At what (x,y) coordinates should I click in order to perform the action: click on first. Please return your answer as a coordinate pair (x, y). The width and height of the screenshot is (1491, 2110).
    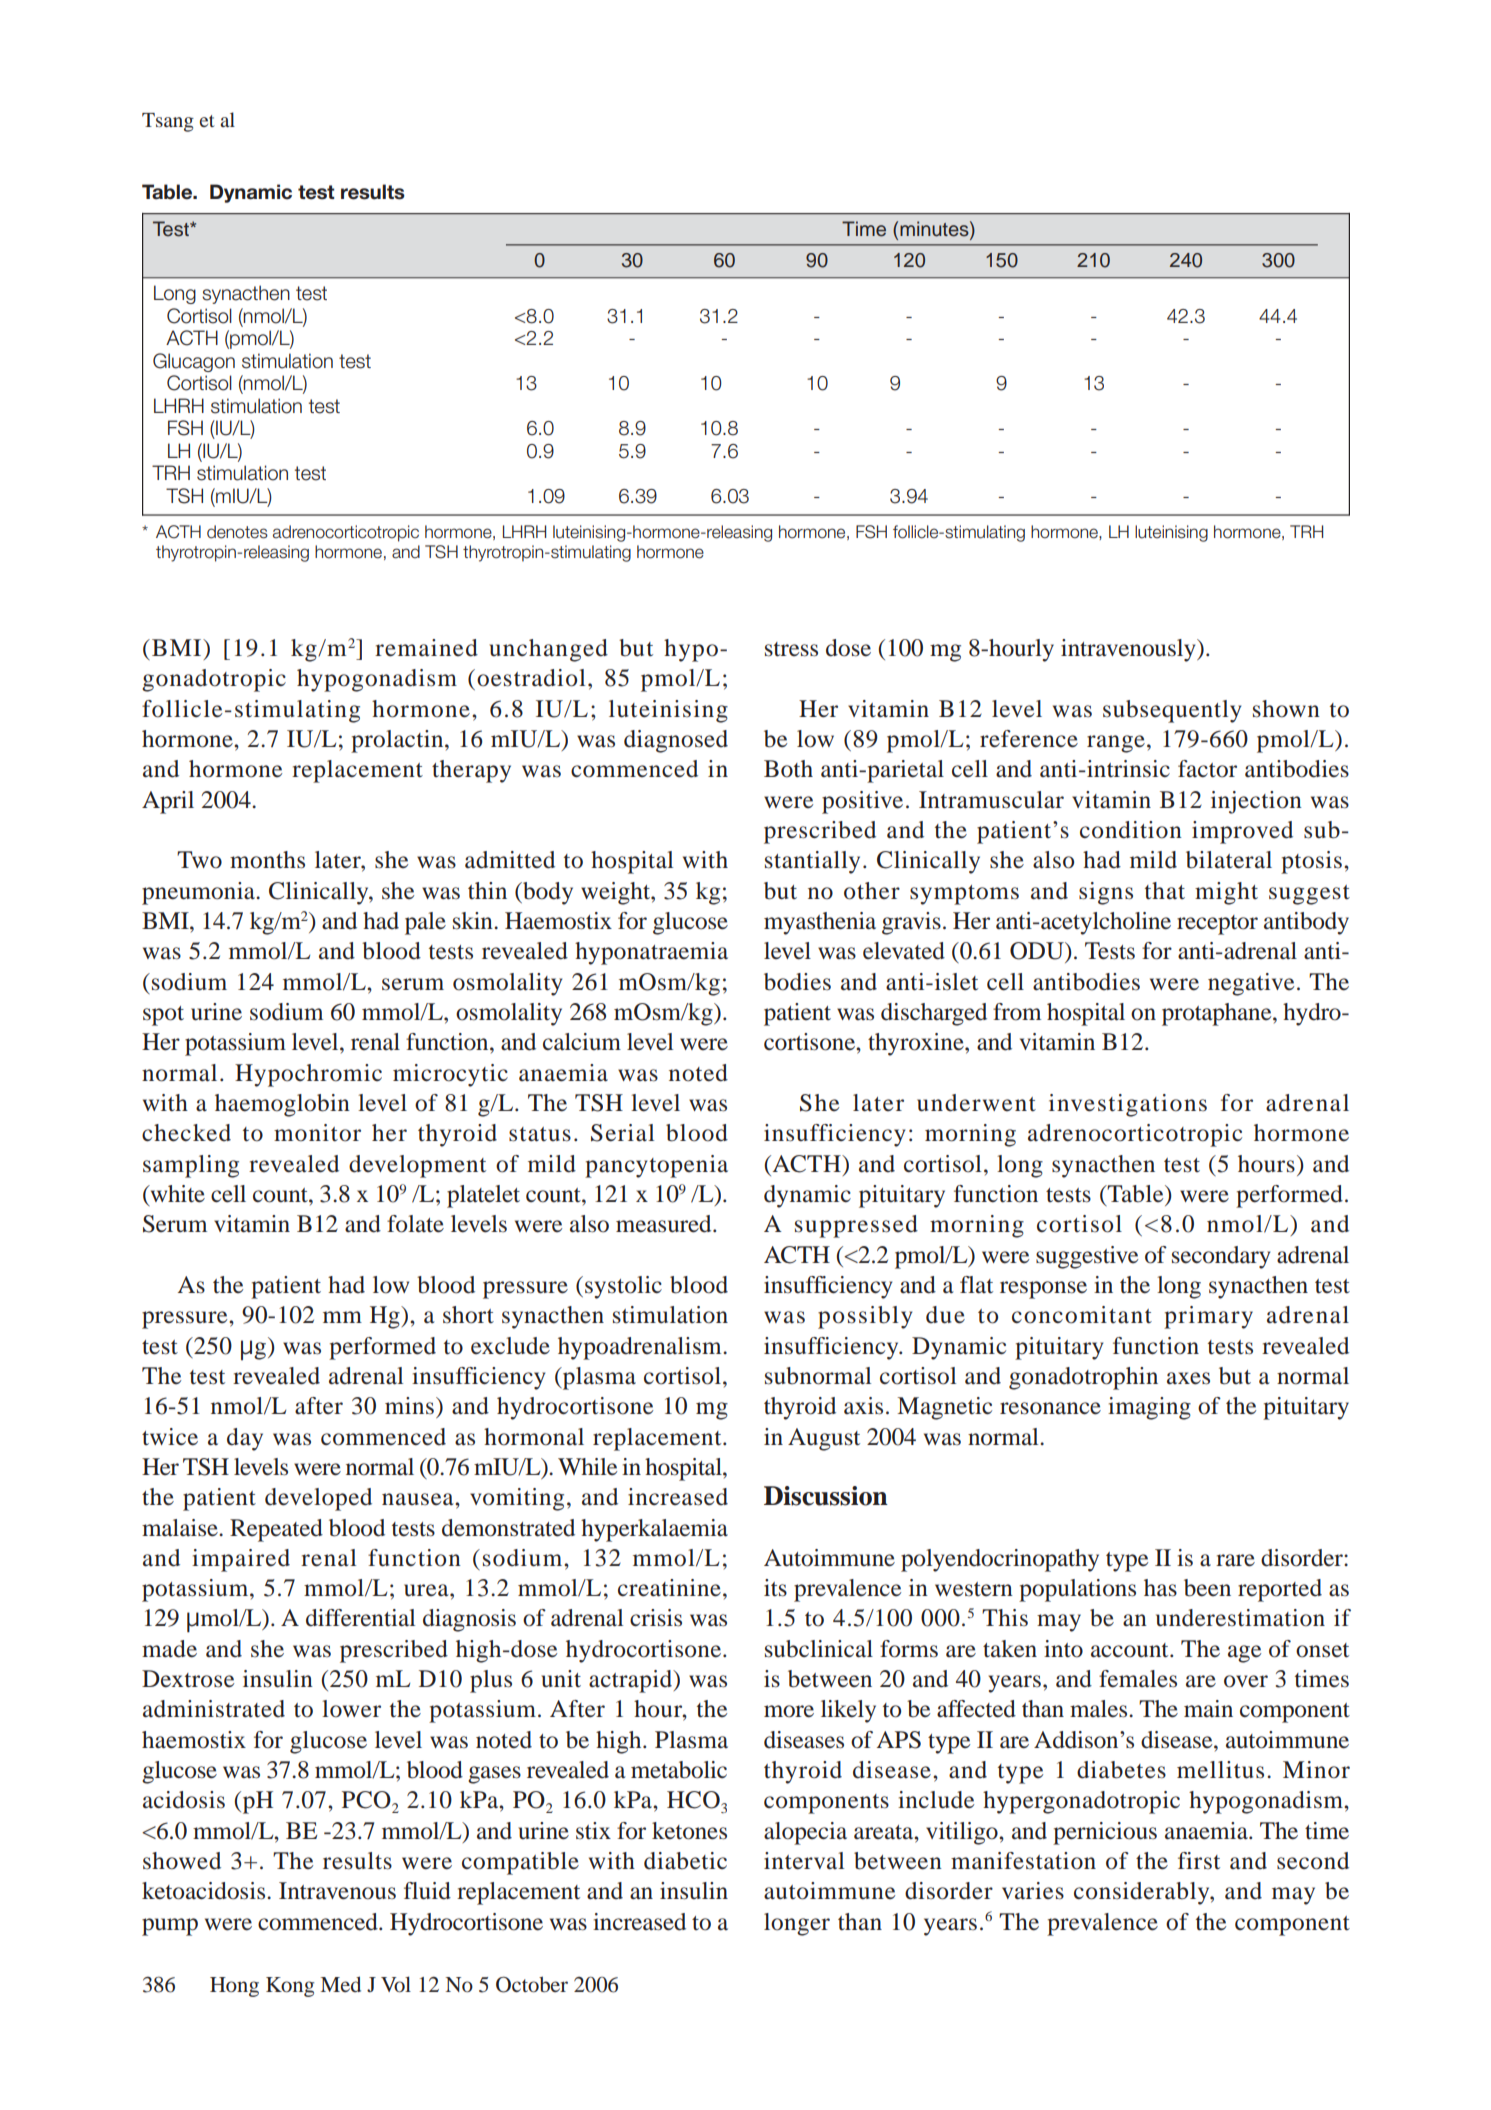
    Looking at the image, I should click on (1199, 1861).
